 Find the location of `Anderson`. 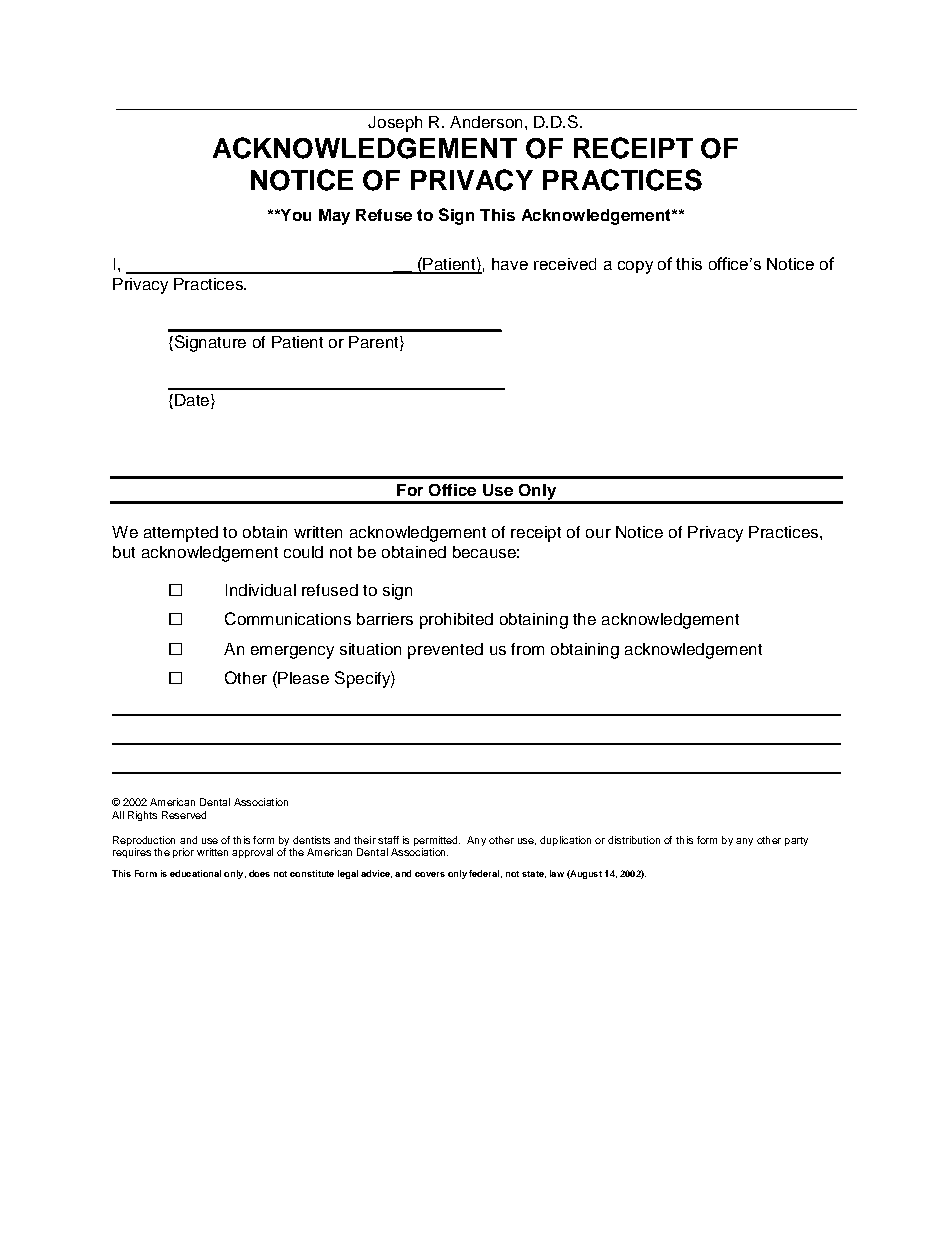

Anderson is located at coordinates (486, 122).
